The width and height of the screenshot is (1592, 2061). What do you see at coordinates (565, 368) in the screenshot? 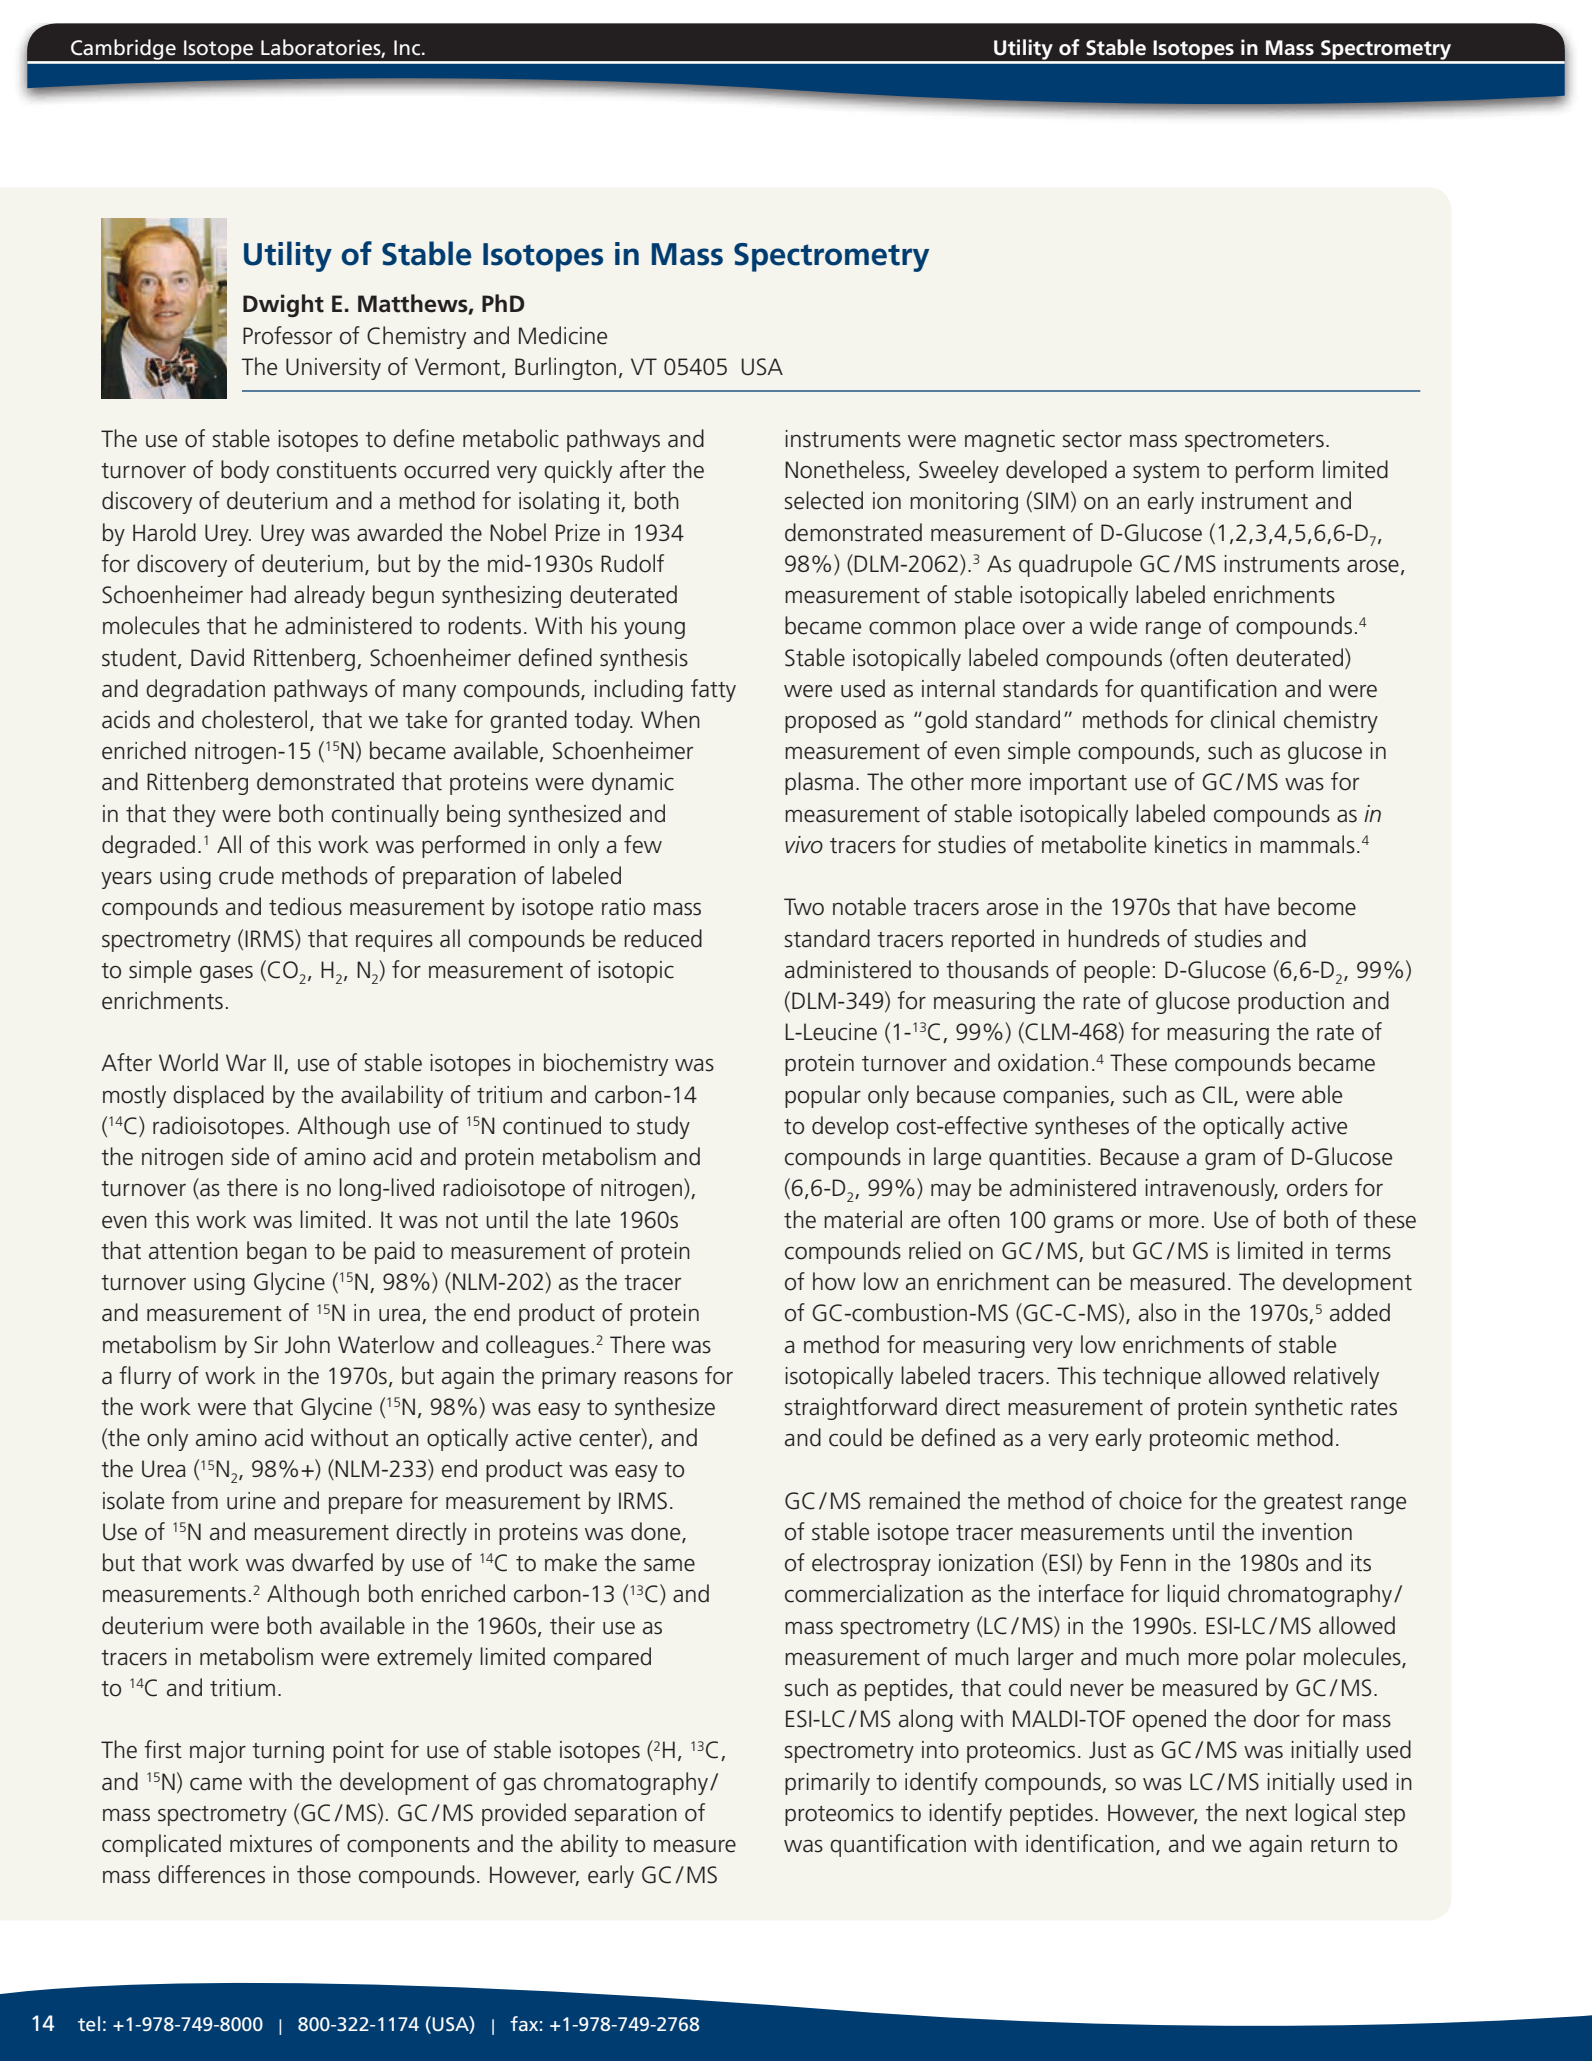
I see `Burlington` at bounding box center [565, 368].
